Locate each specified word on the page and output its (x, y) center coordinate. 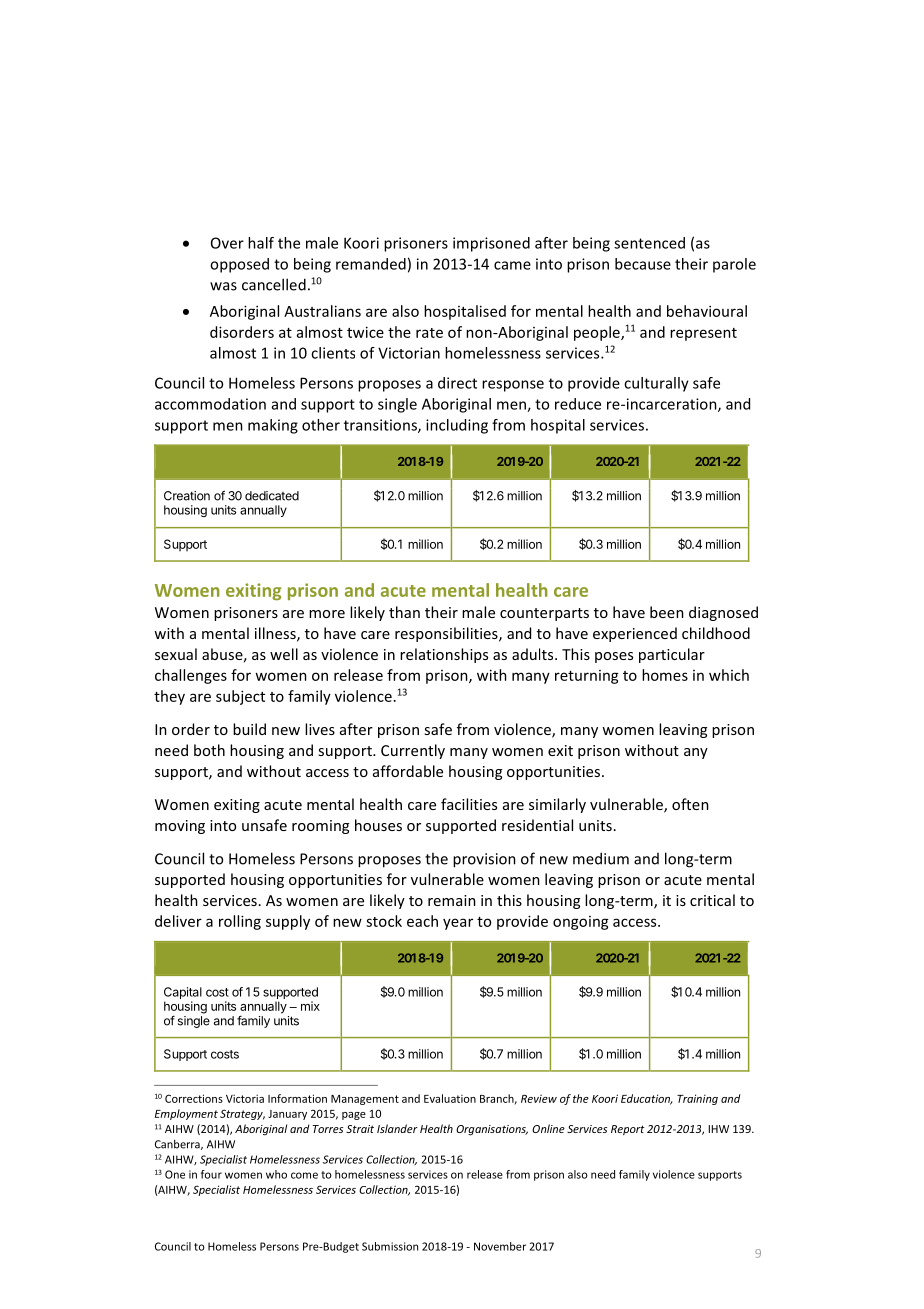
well (284, 654)
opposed (239, 265)
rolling (240, 922)
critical (712, 900)
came (512, 265)
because (643, 264)
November (500, 1246)
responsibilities (447, 634)
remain (452, 900)
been (667, 612)
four (211, 1174)
